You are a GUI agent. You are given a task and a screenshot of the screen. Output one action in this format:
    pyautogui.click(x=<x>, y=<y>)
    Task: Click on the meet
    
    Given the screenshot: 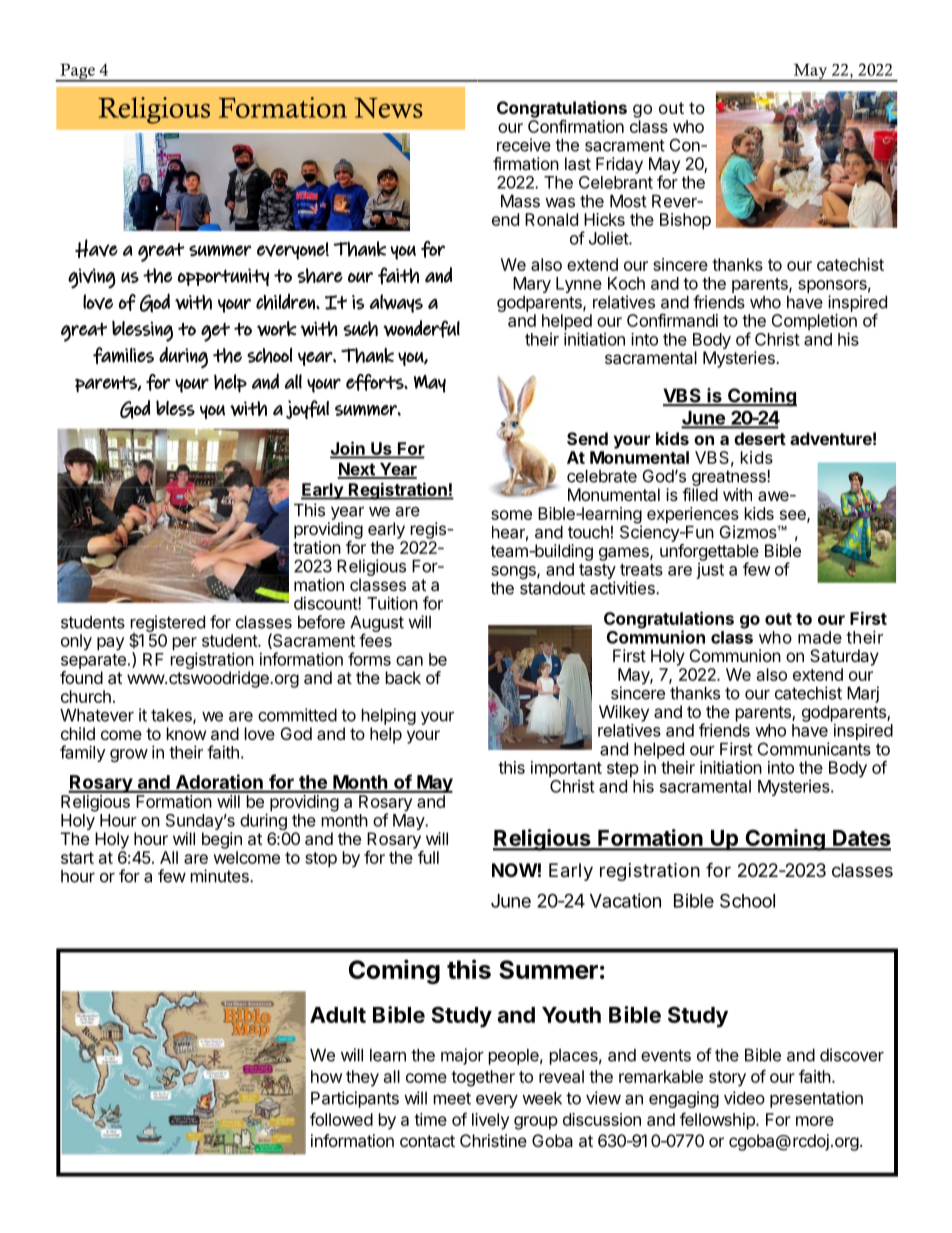 What is the action you would take?
    pyautogui.click(x=452, y=1098)
